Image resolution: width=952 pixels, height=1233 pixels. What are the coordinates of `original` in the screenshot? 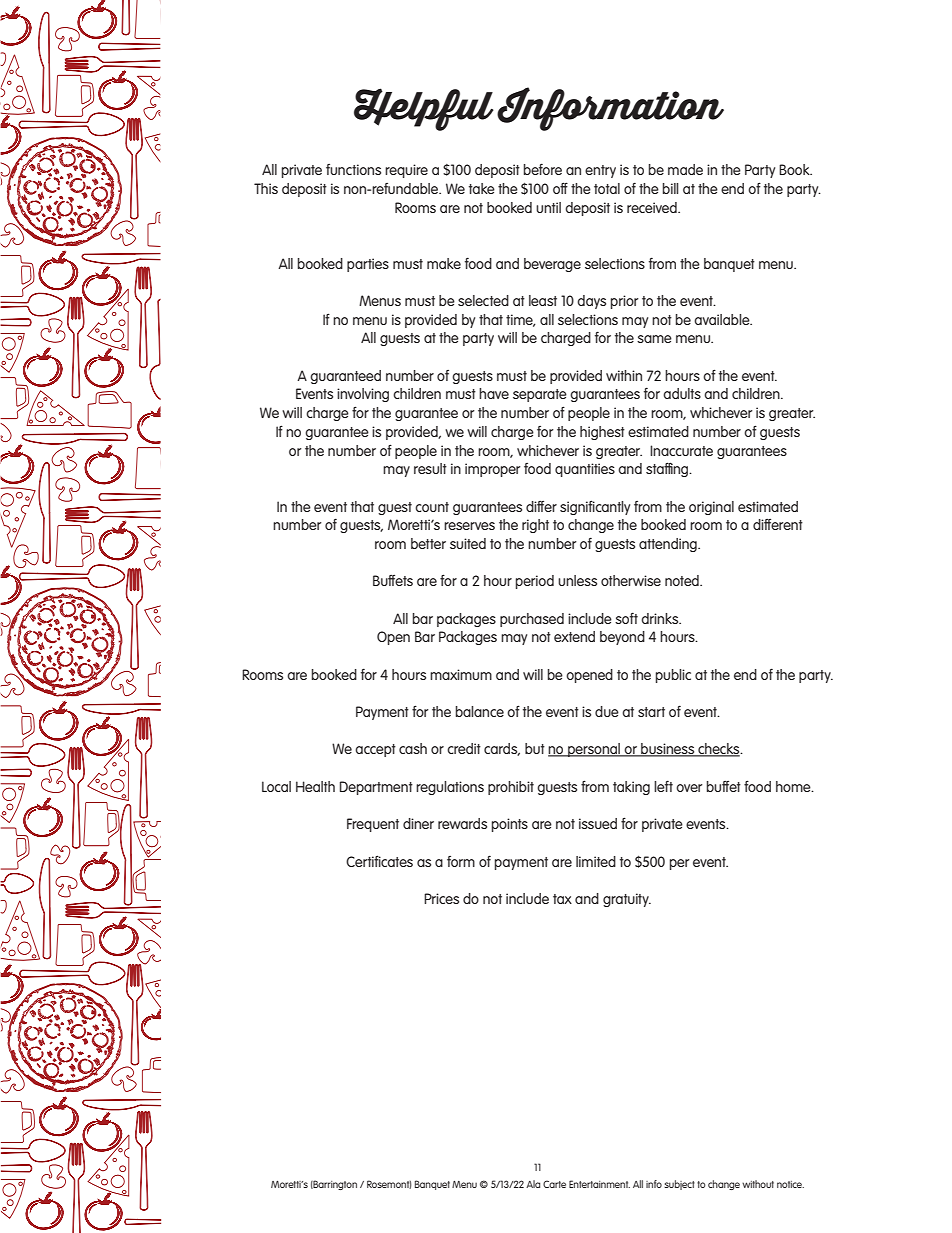 It's located at (711, 508).
